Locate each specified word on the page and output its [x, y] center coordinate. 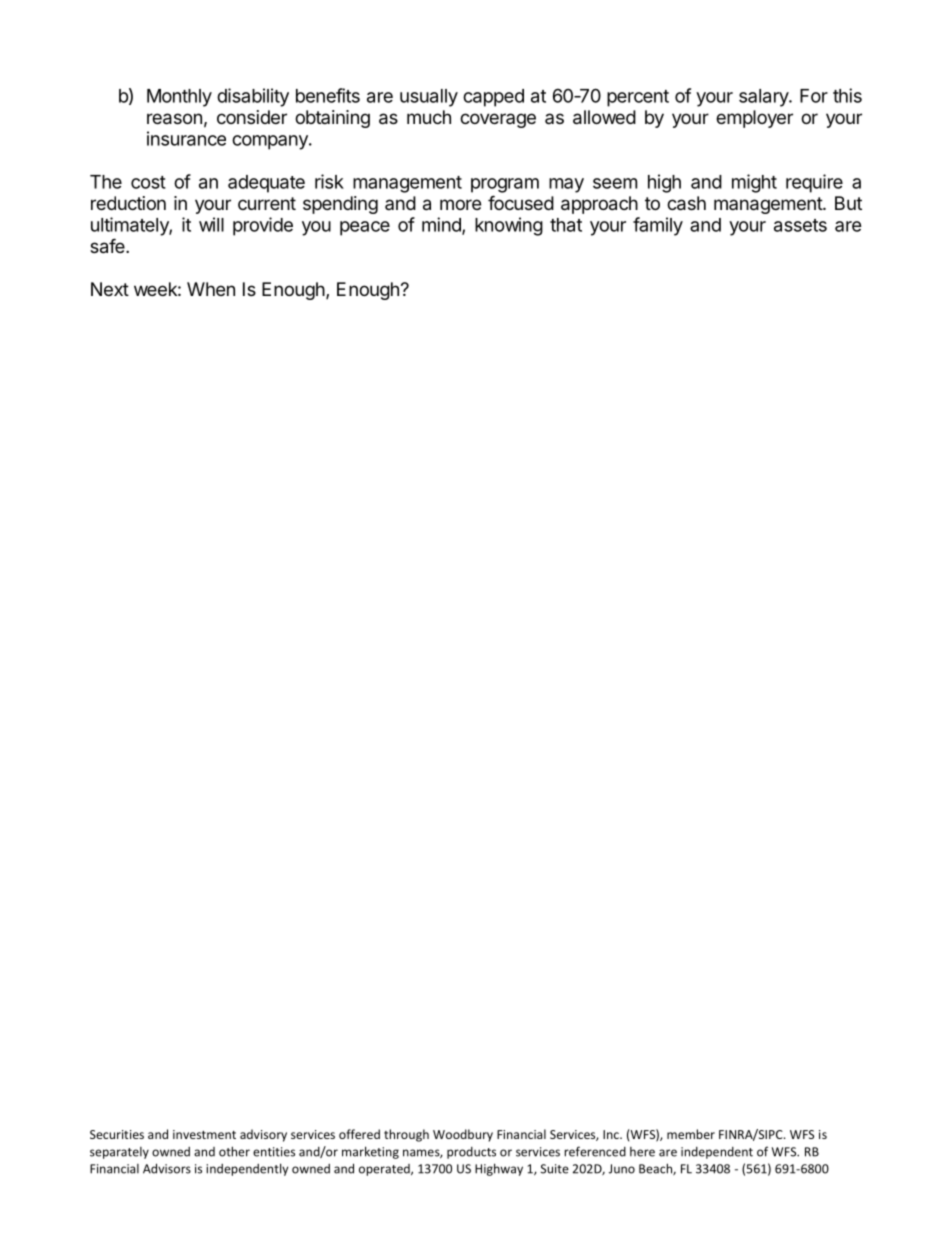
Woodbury [463, 1135]
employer [754, 119]
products [471, 1153]
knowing [509, 226]
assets [800, 225]
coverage [498, 120]
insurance [186, 138]
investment [204, 1134]
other [234, 1151]
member [691, 1134]
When [211, 289]
